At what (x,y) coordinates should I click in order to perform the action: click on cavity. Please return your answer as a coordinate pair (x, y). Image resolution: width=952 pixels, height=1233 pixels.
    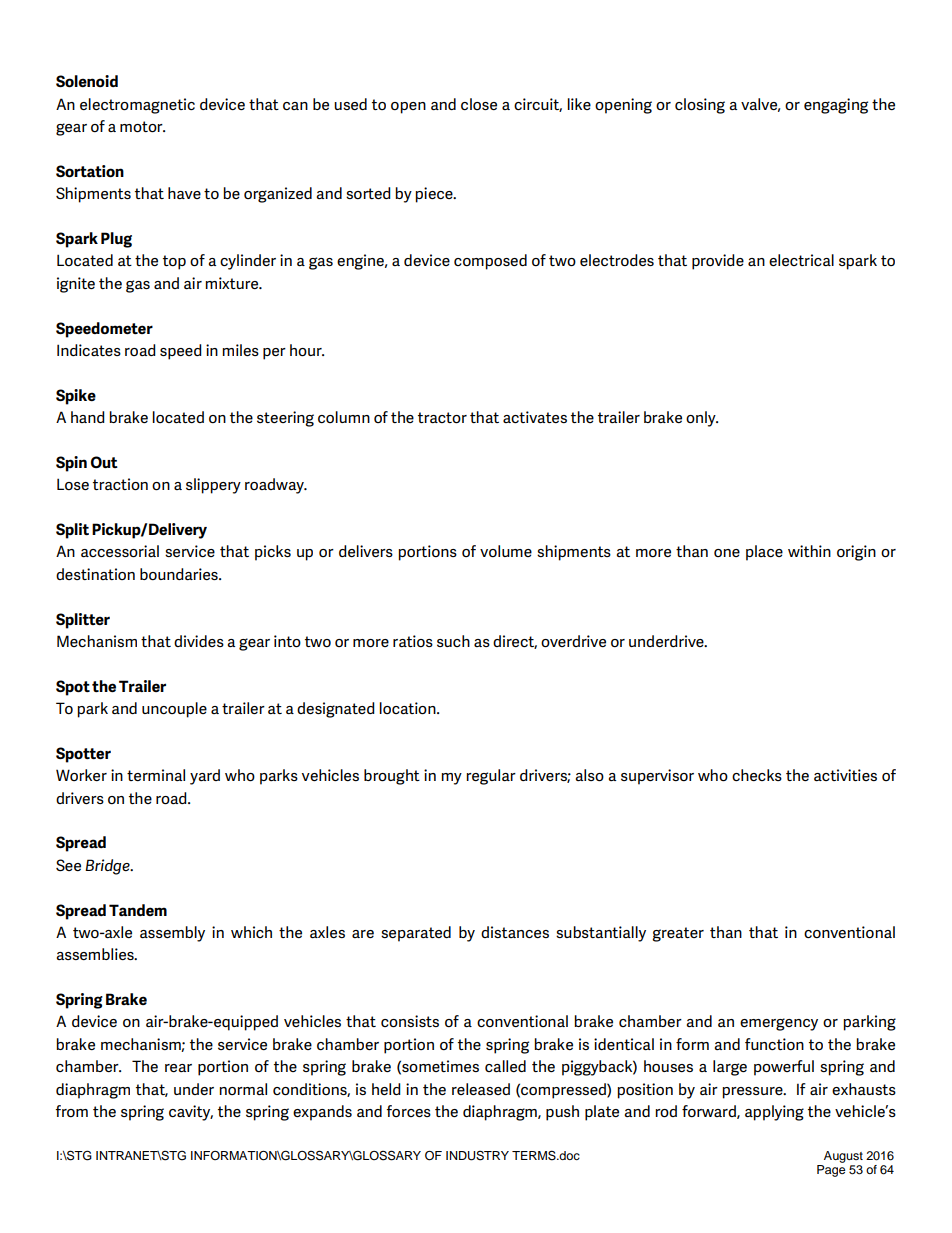
    Looking at the image, I should click on (191, 1113).
